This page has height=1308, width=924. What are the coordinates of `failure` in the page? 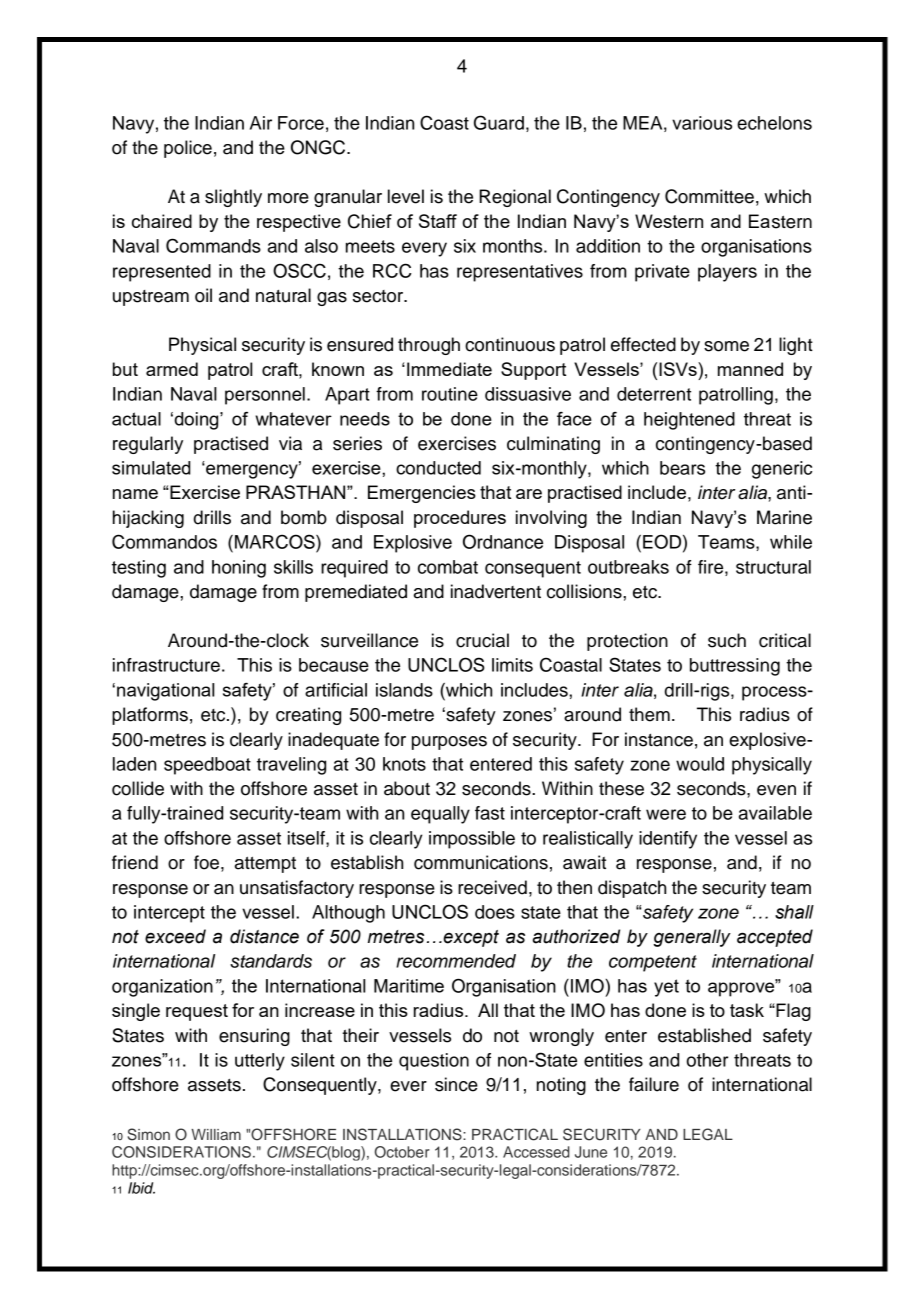 It's located at (654, 1084).
